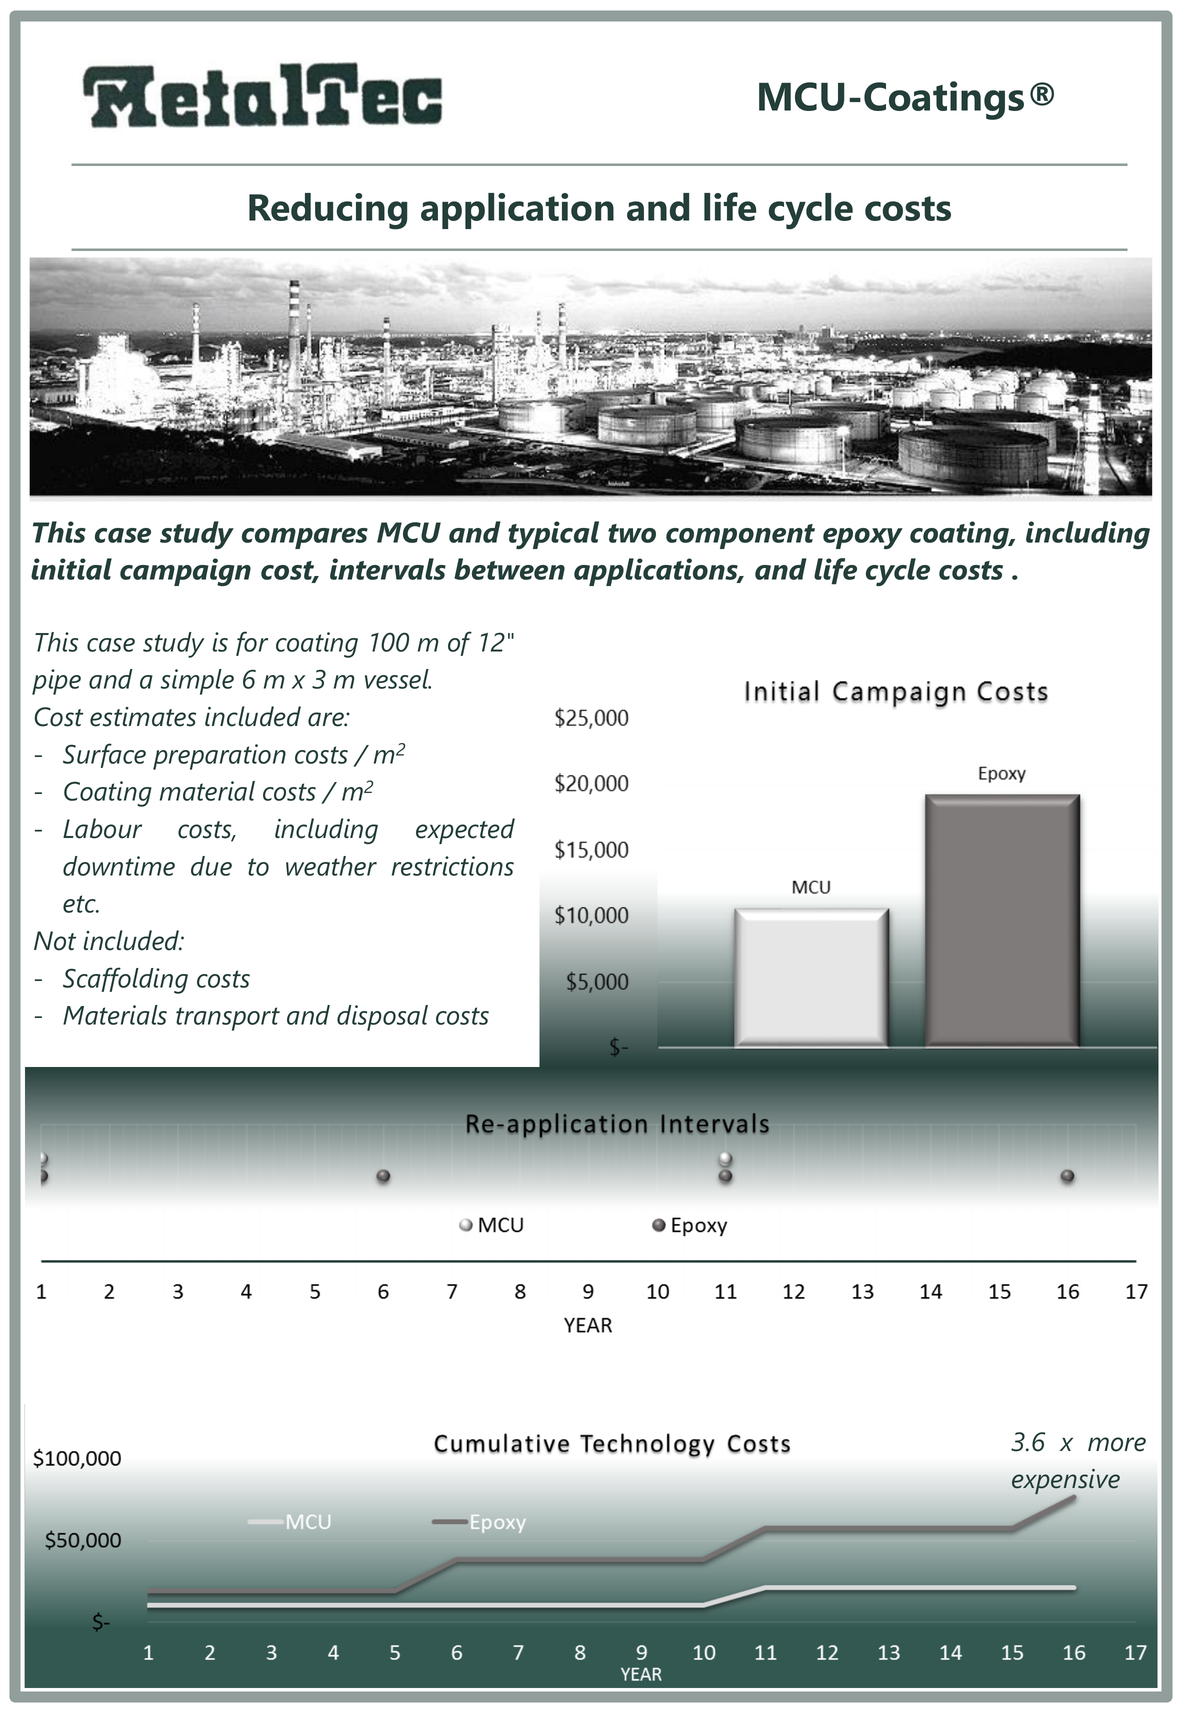 This screenshot has width=1183, height=1712. What do you see at coordinates (211, 866) in the screenshot?
I see `due` at bounding box center [211, 866].
